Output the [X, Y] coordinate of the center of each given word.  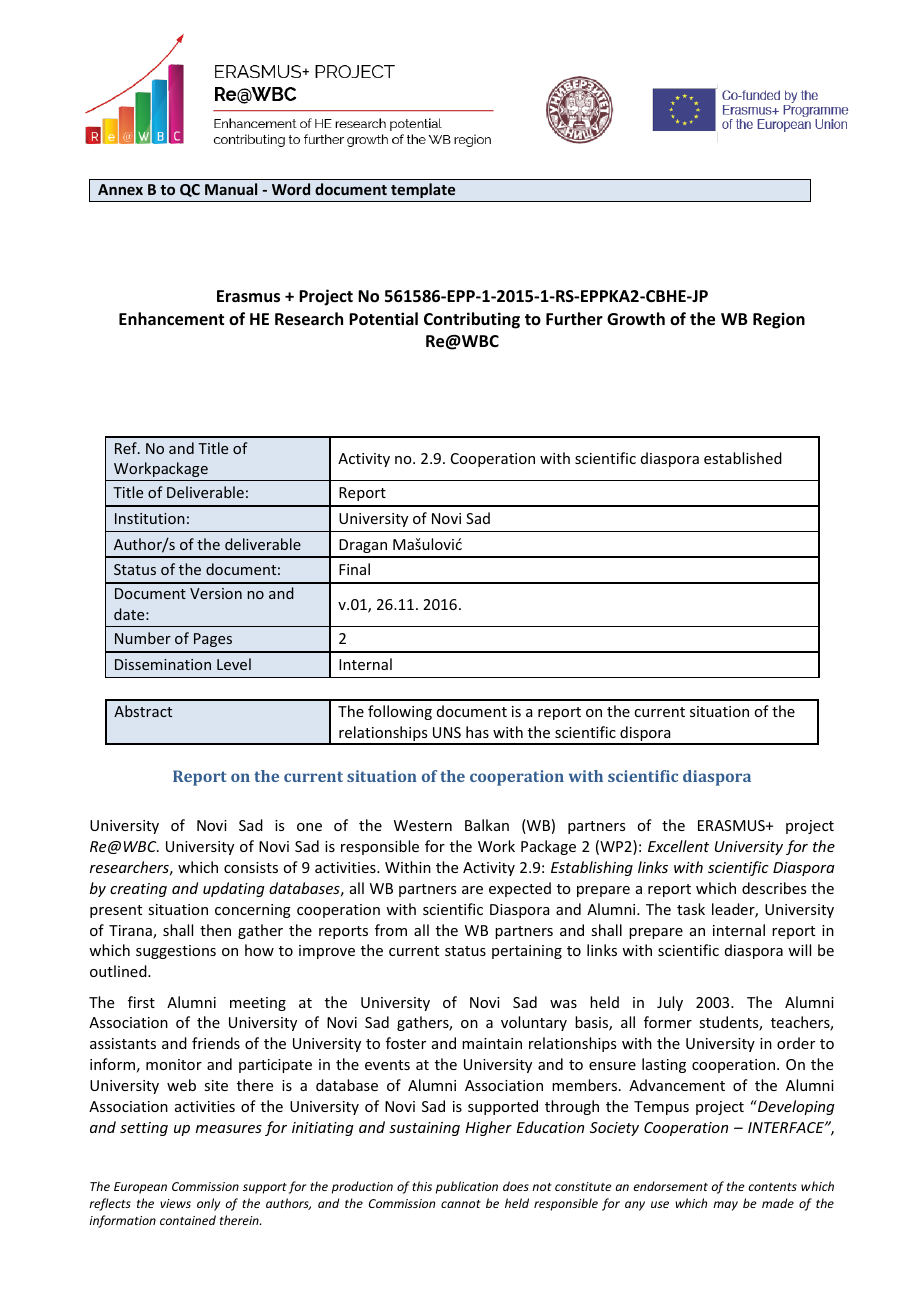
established [743, 458]
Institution [150, 518]
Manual [231, 189]
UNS [447, 732]
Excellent [678, 846]
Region [779, 320]
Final [354, 569]
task [691, 909]
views [175, 1203]
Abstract [143, 711]
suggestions [176, 952]
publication [467, 1187]
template [423, 190]
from [391, 930]
